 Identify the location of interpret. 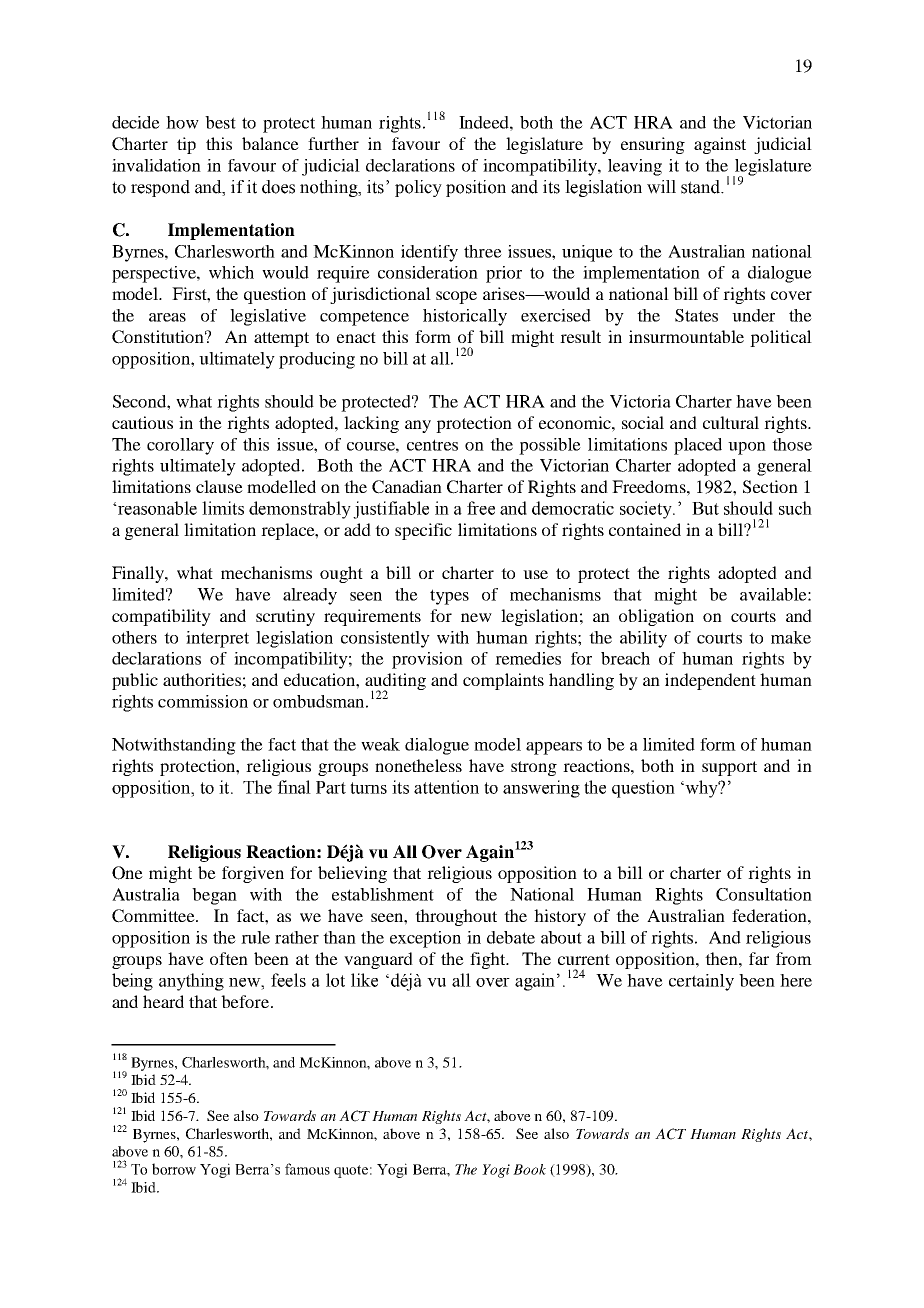
(217, 639).
